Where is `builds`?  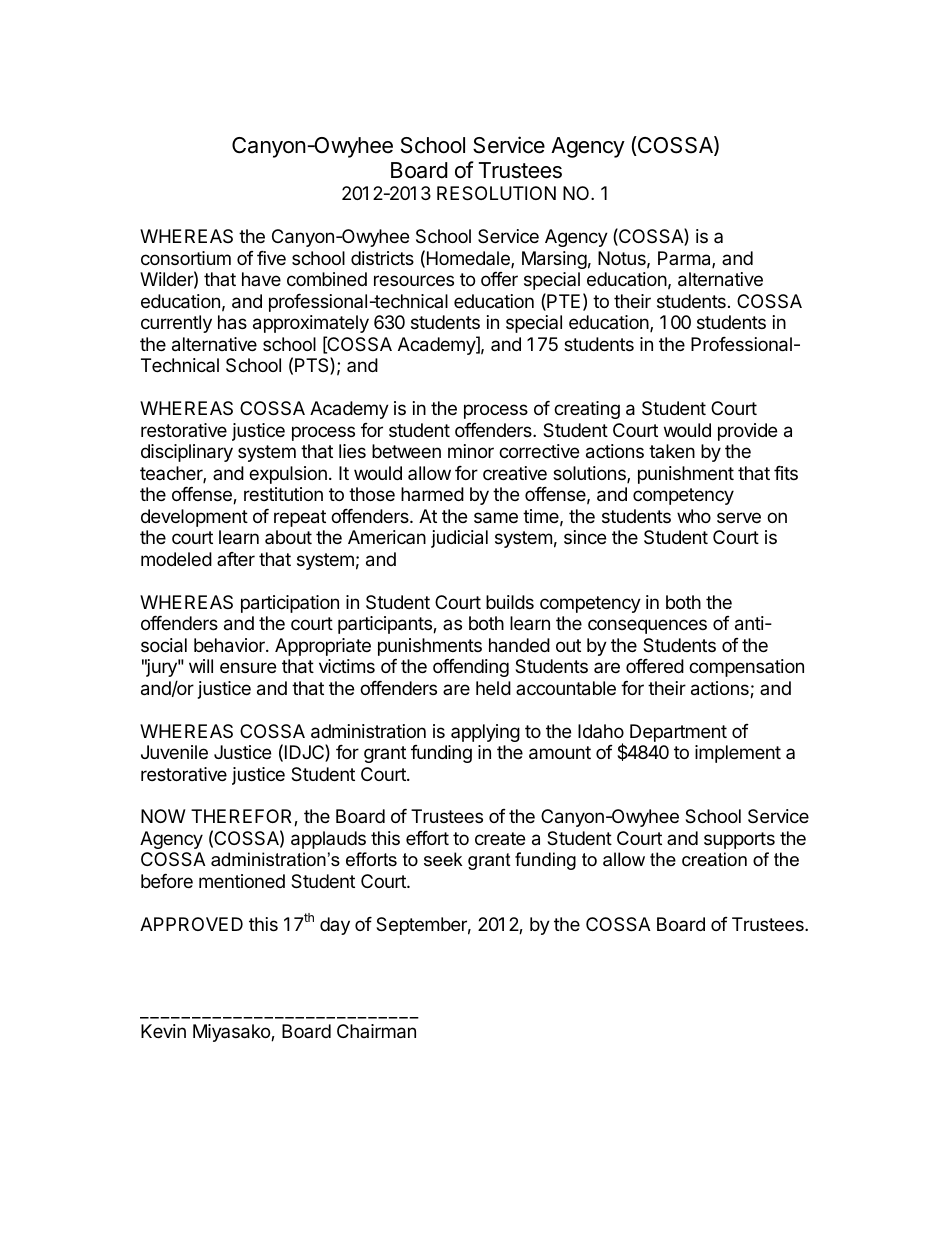
builds is located at coordinates (510, 602).
